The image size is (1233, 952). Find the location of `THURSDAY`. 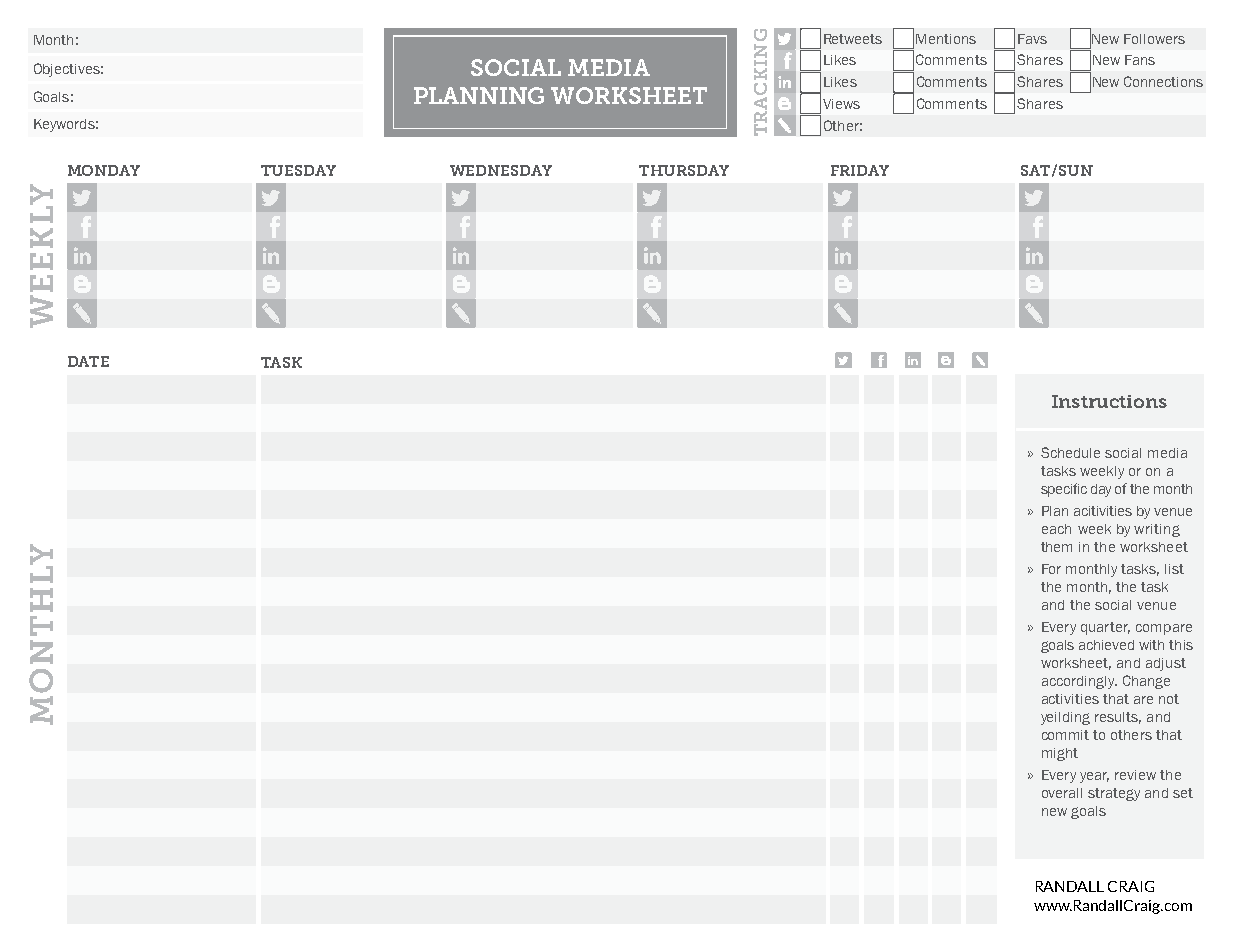

THURSDAY is located at coordinates (684, 170).
